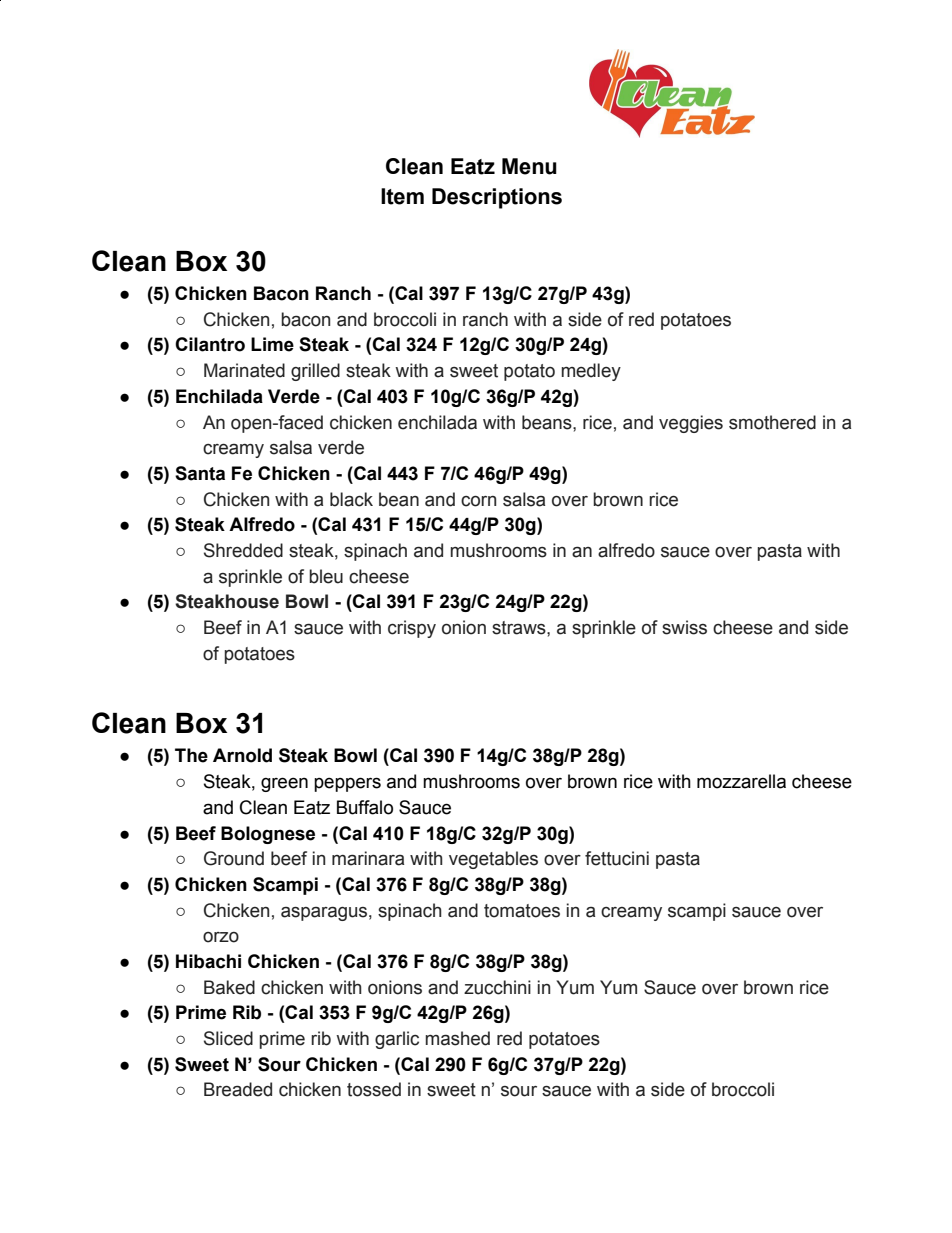 This image has height=1233, width=952. I want to click on veggies, so click(691, 424).
